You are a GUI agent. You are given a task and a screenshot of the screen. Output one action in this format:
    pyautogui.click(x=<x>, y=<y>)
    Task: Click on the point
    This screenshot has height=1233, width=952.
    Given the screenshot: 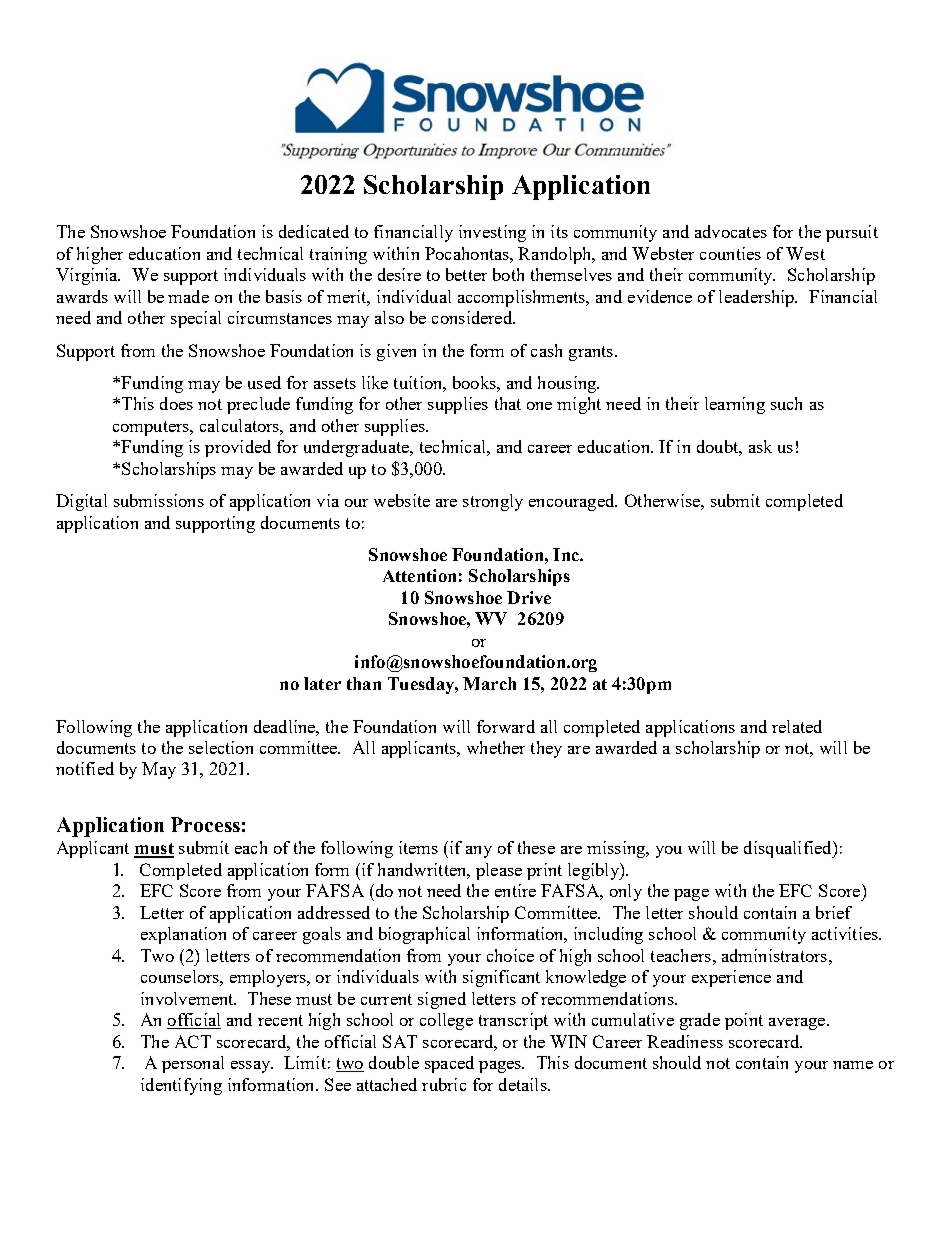 What is the action you would take?
    pyautogui.click(x=744, y=1021)
